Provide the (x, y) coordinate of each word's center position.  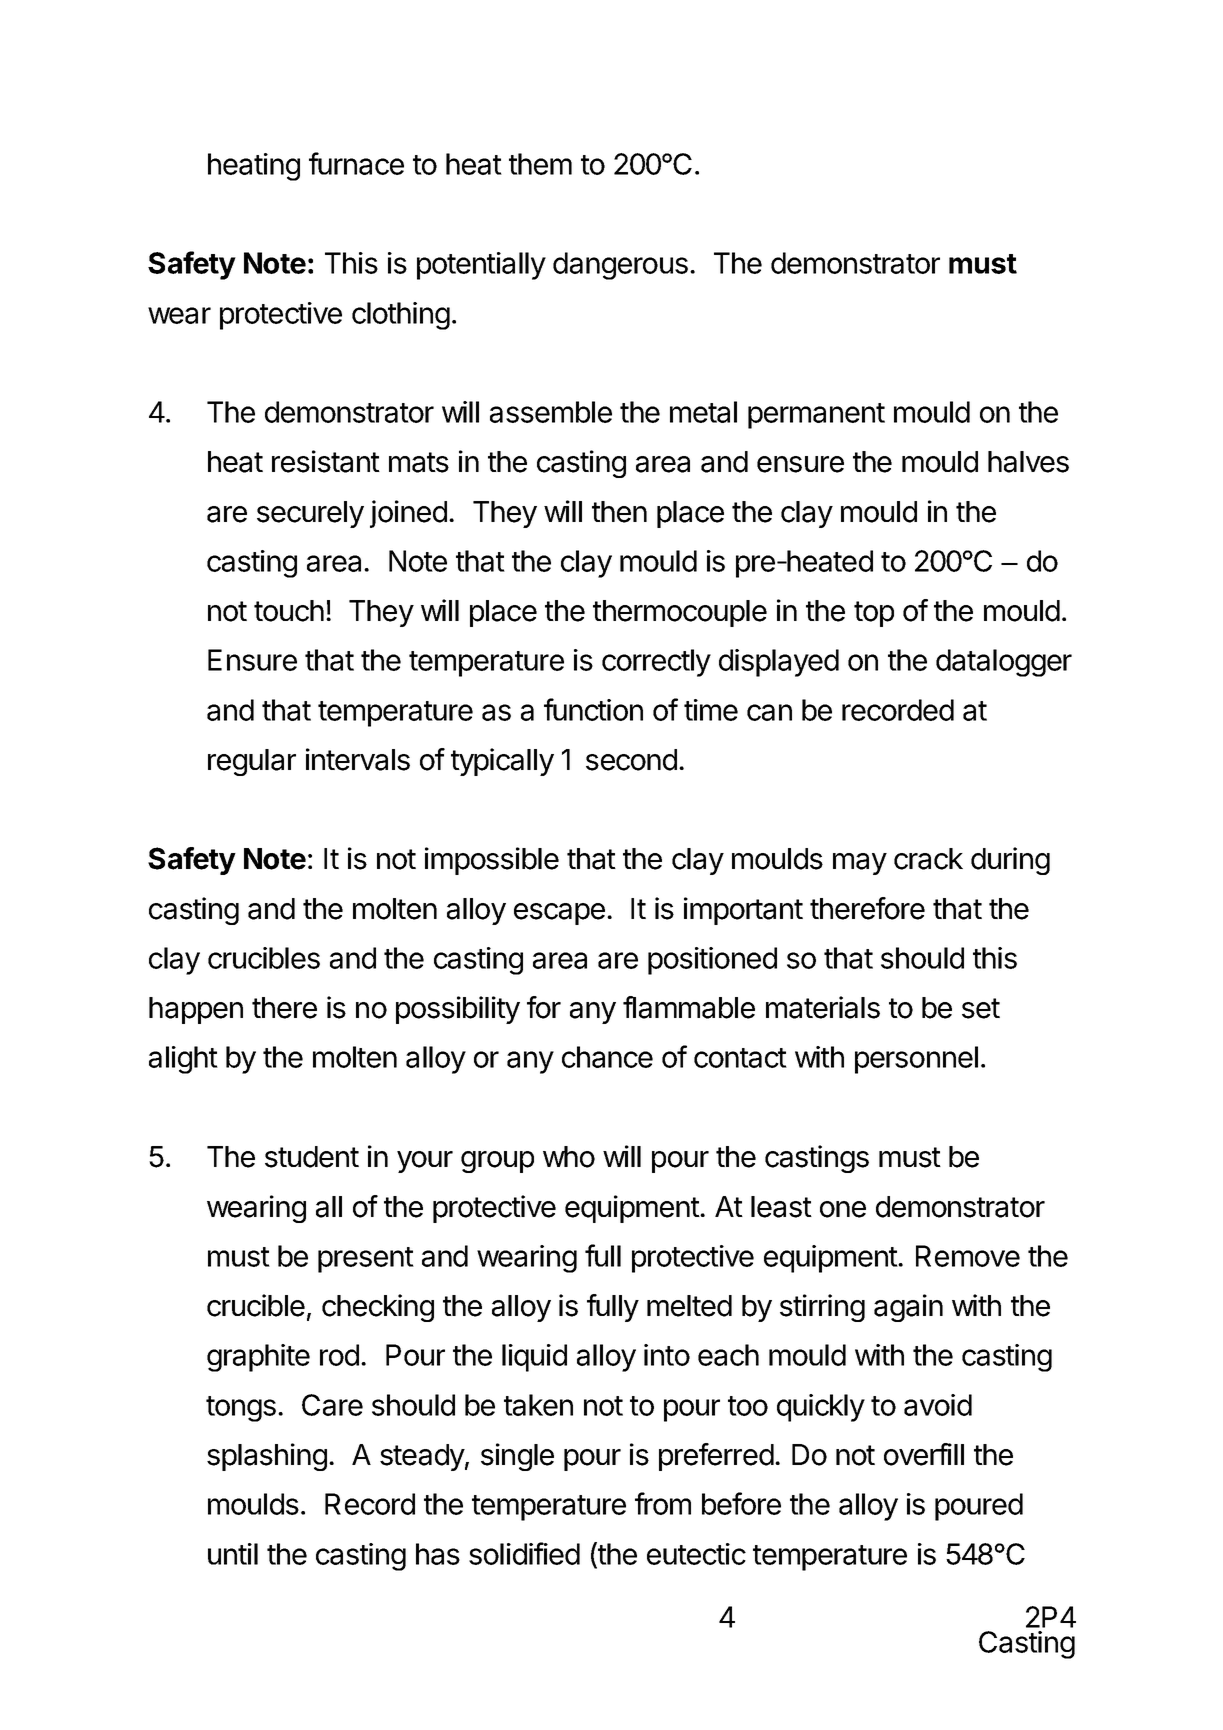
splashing (267, 1457)
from (663, 1503)
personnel (916, 1060)
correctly (656, 663)
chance (607, 1057)
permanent (816, 416)
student (312, 1157)
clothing (401, 316)
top (874, 614)
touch (289, 611)
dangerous (620, 266)
